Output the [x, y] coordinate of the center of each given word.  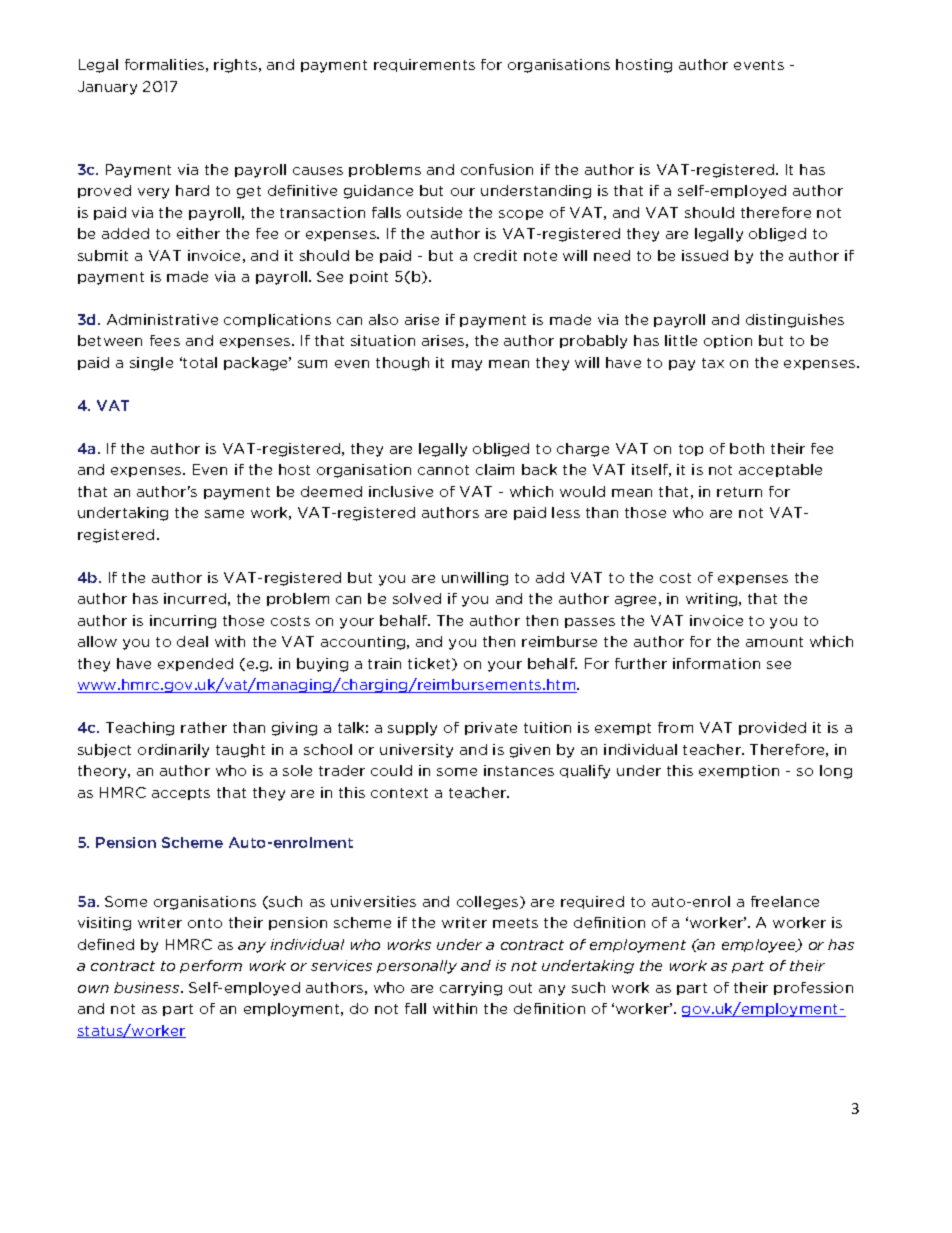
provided [772, 728]
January [107, 88]
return [739, 492]
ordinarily [173, 751]
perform [211, 966]
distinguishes [795, 321]
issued [705, 255]
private [491, 728]
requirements [424, 65]
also [383, 319]
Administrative [162, 319]
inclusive [401, 491]
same [224, 514]
